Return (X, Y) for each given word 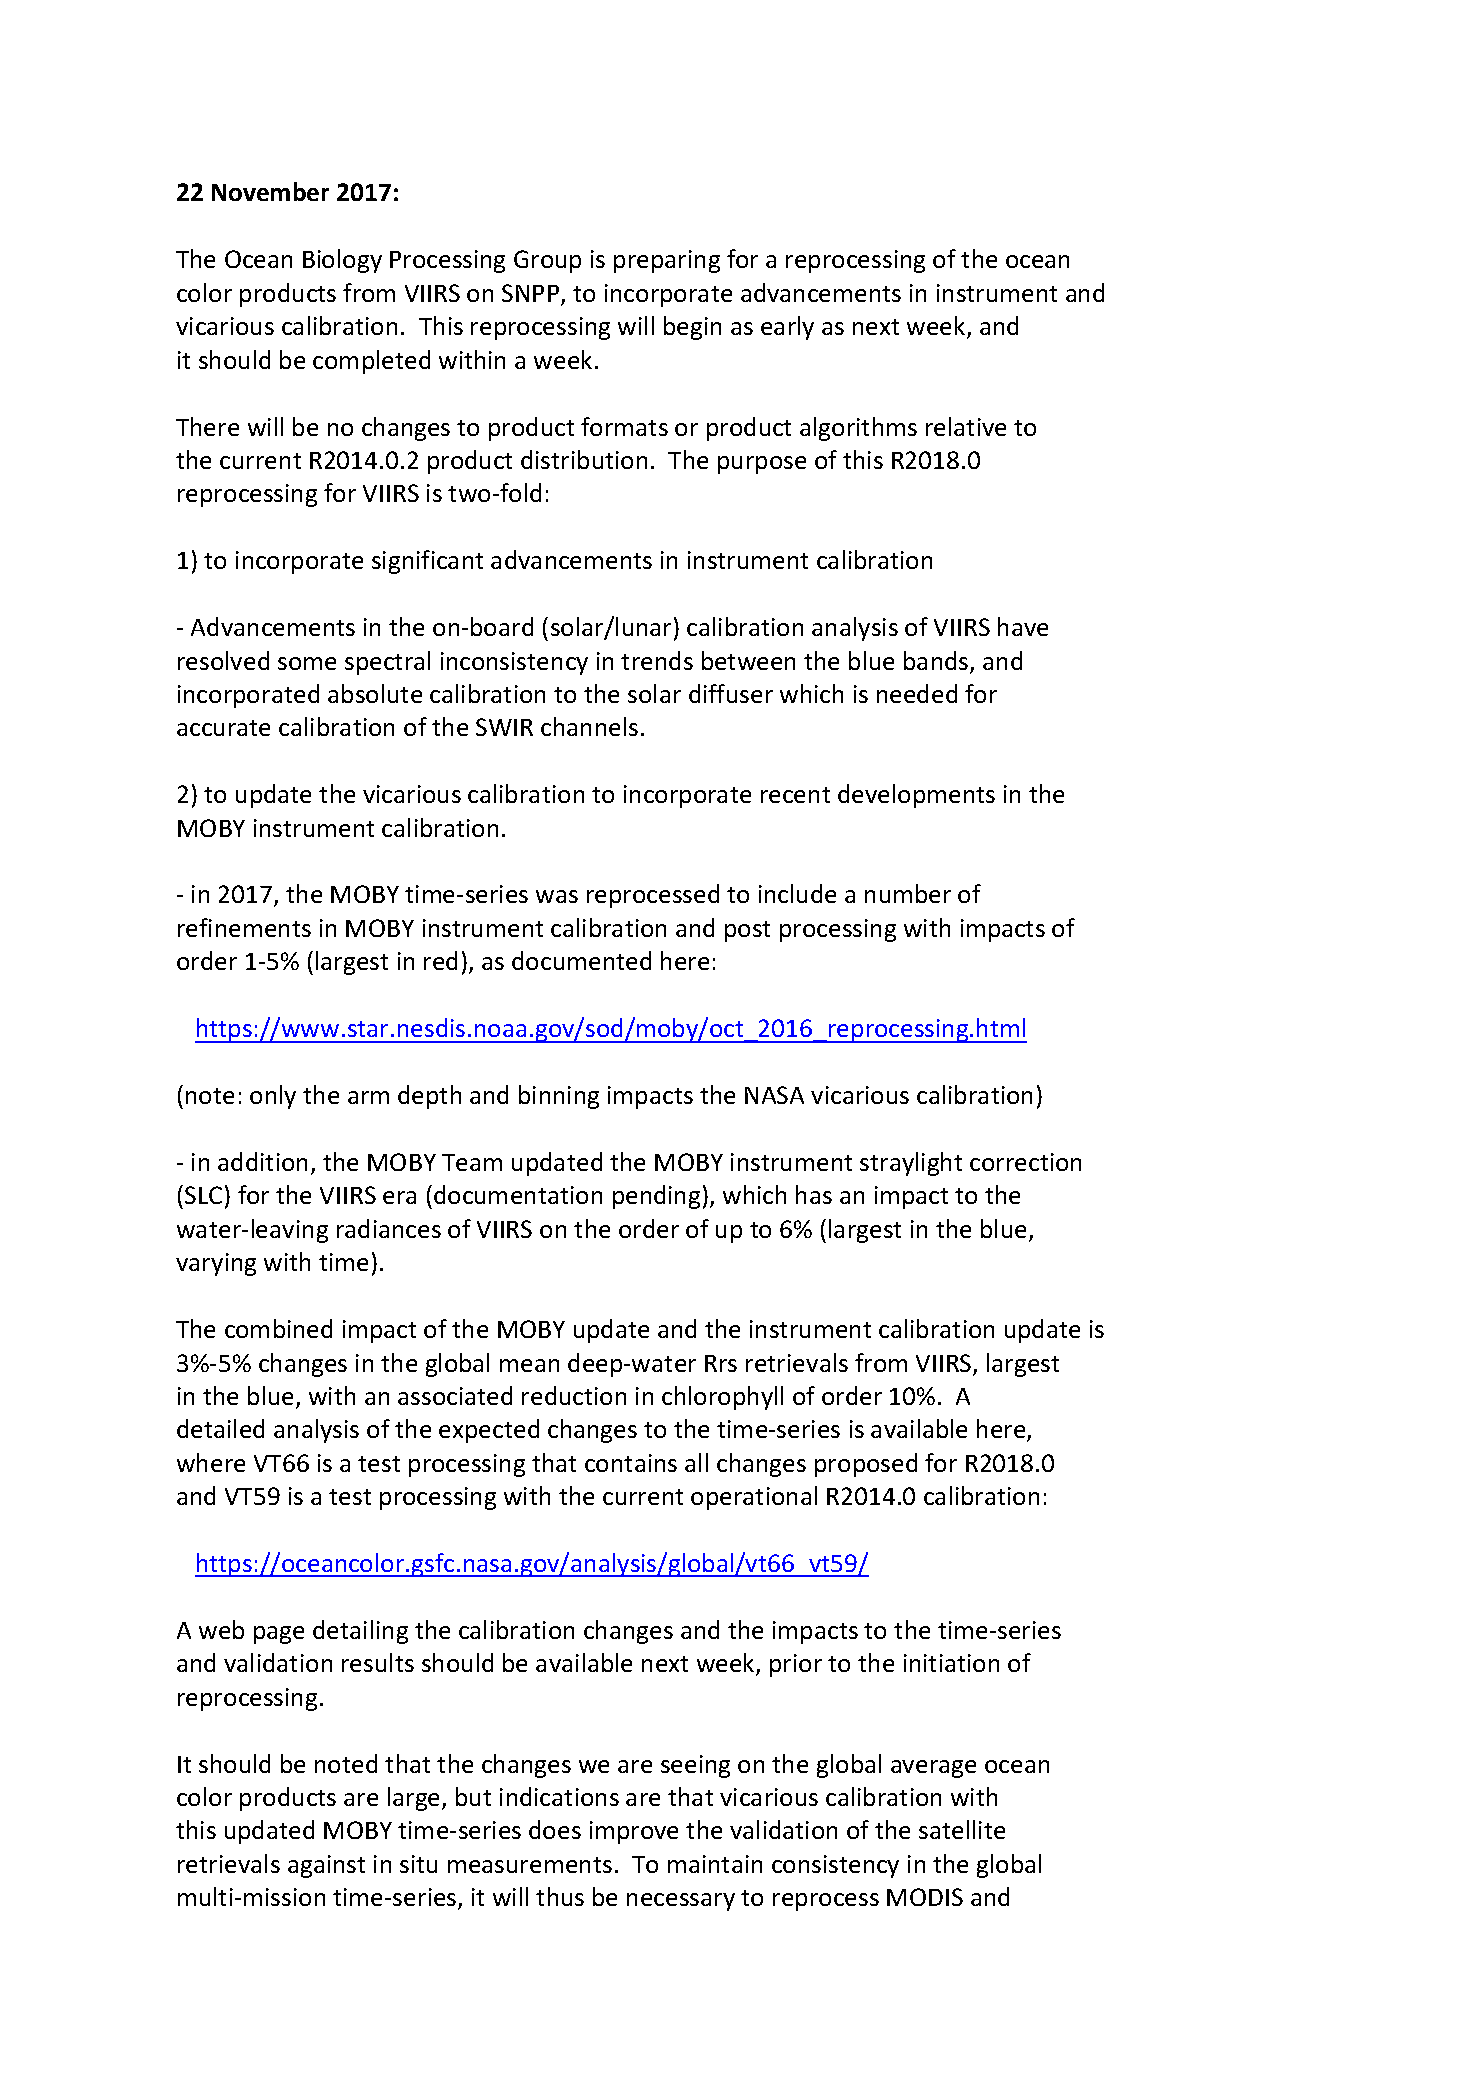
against (326, 1866)
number (908, 893)
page (279, 1635)
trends (657, 660)
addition (262, 1161)
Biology (342, 261)
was (557, 896)
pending (656, 1197)
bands (937, 662)
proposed (866, 1465)
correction (1025, 1162)
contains (631, 1463)
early (787, 328)
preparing (667, 261)
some (307, 663)
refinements (244, 927)
